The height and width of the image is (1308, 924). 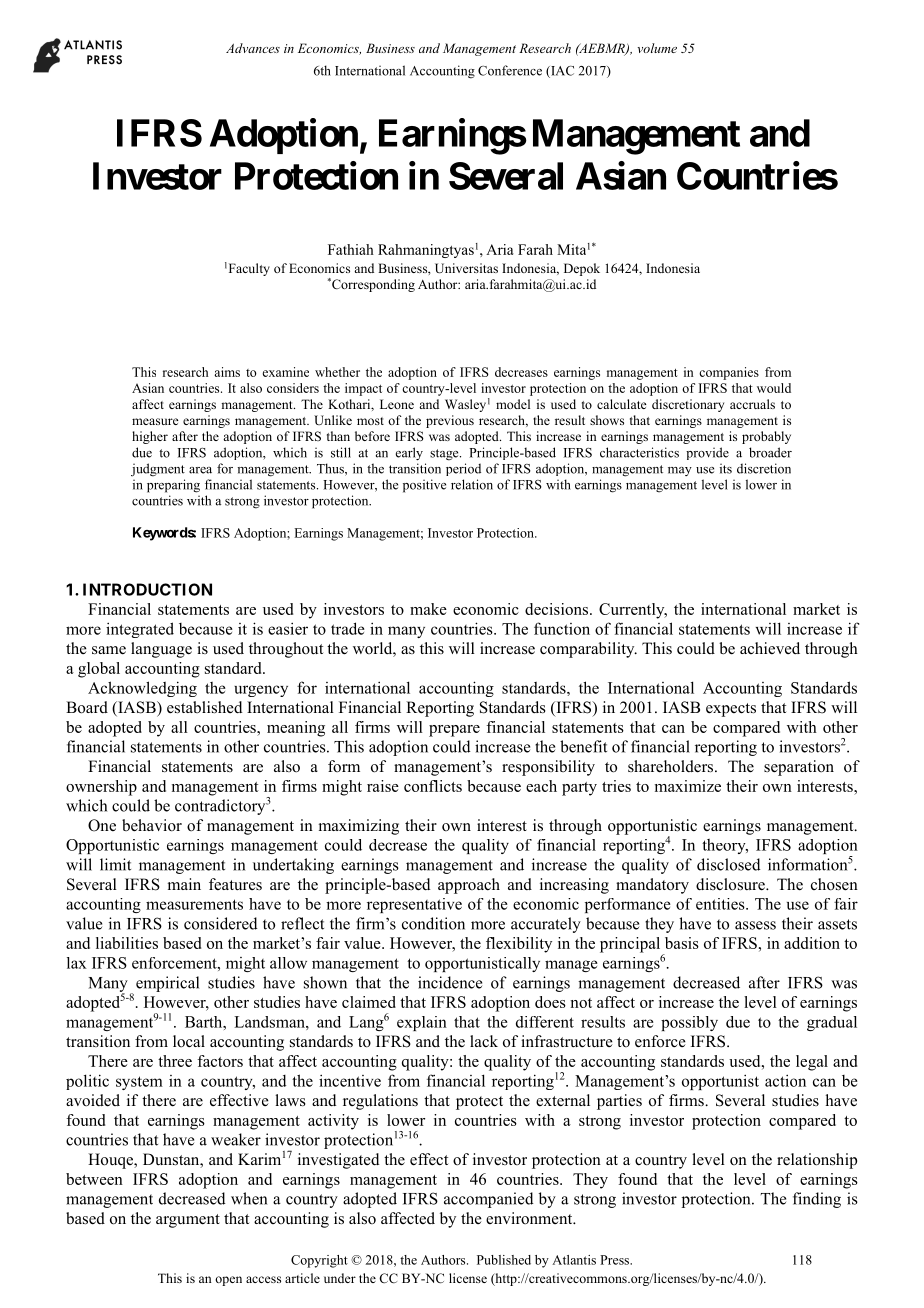 I want to click on Advances, so click(x=253, y=48).
